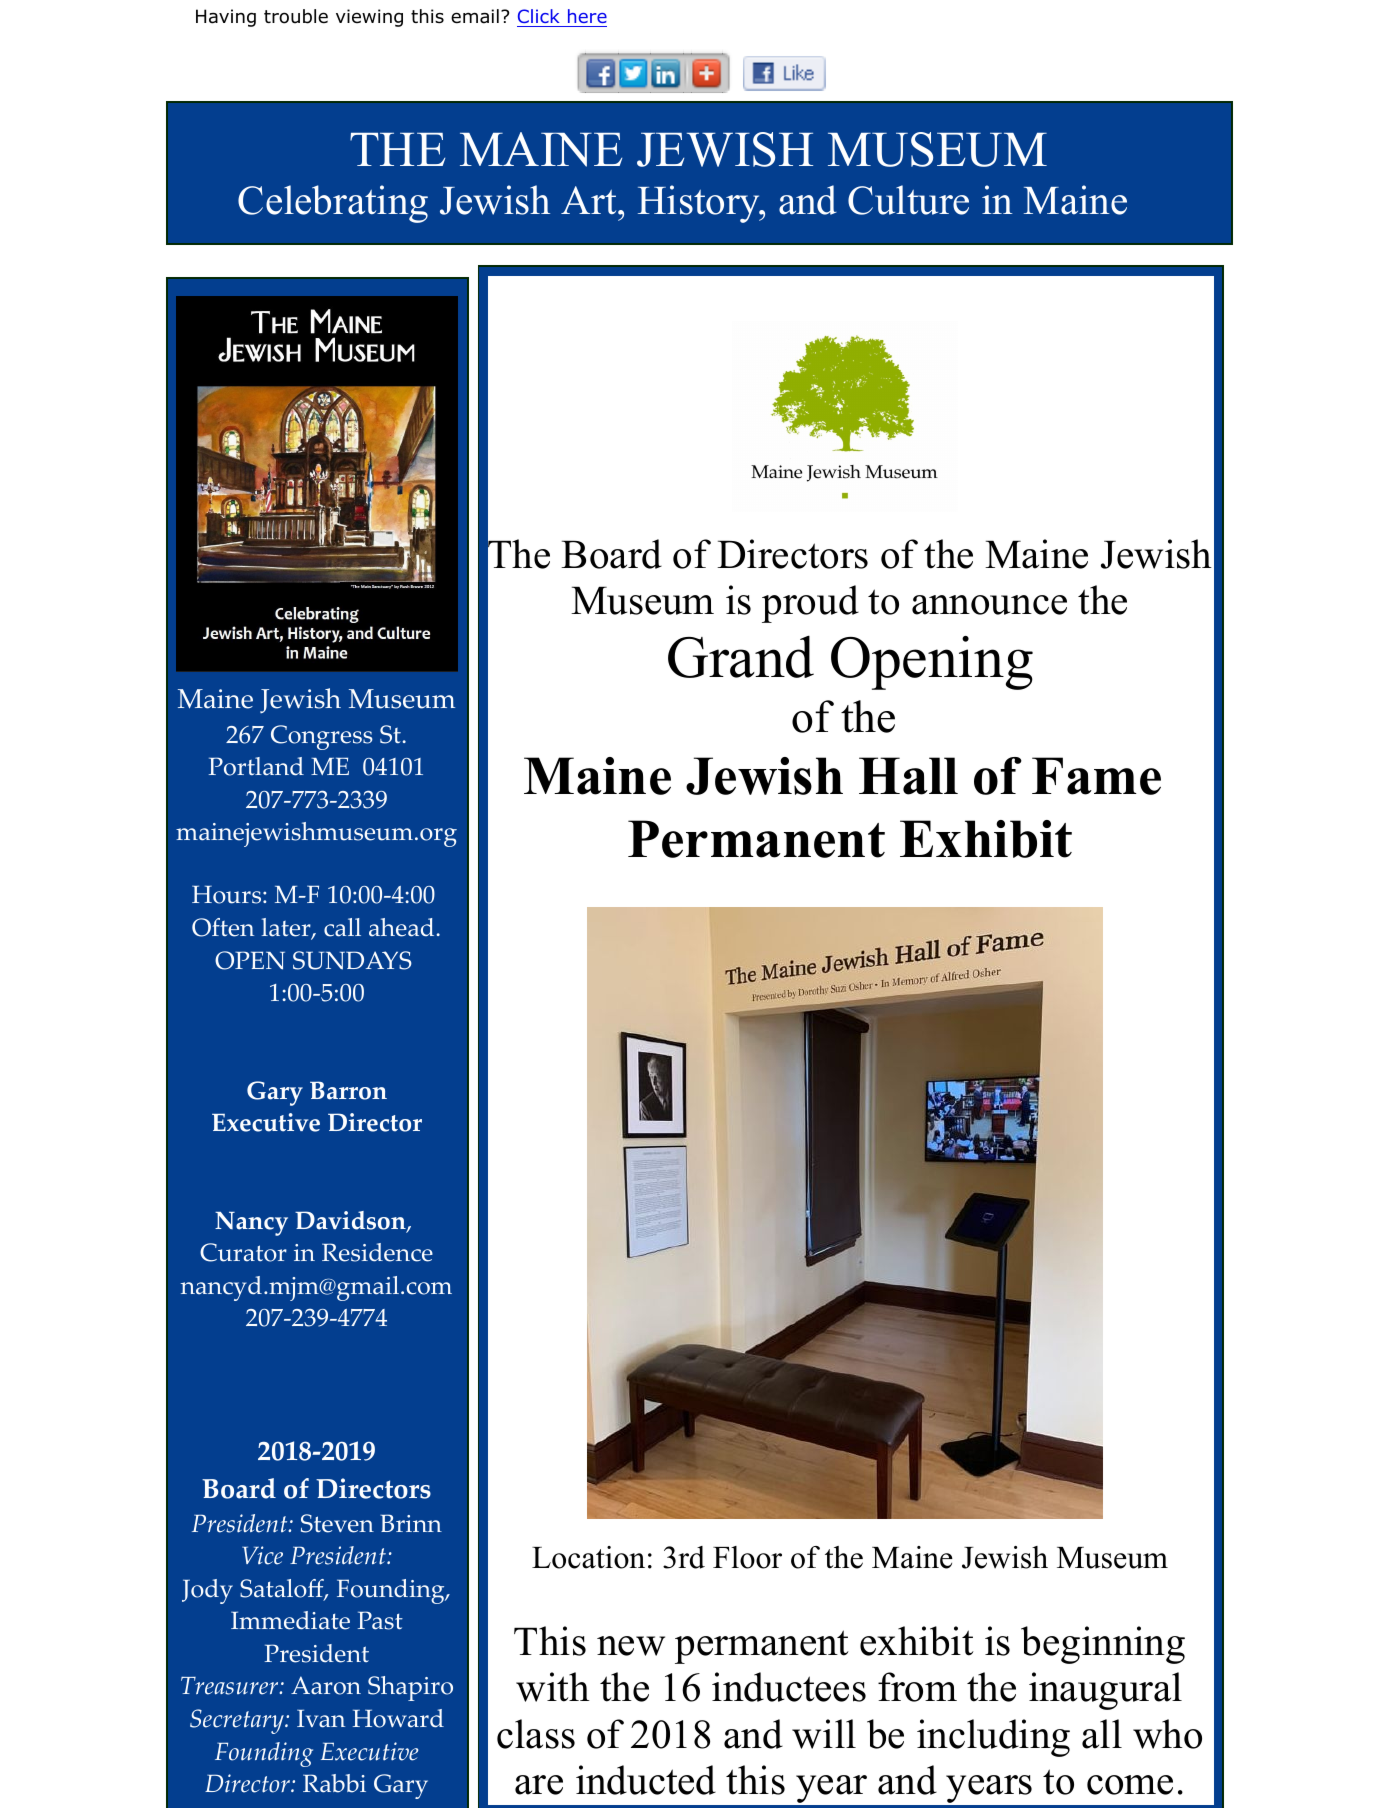 The image size is (1397, 1808). Describe the element at coordinates (993, 1738) in the document. I see `including` at that location.
